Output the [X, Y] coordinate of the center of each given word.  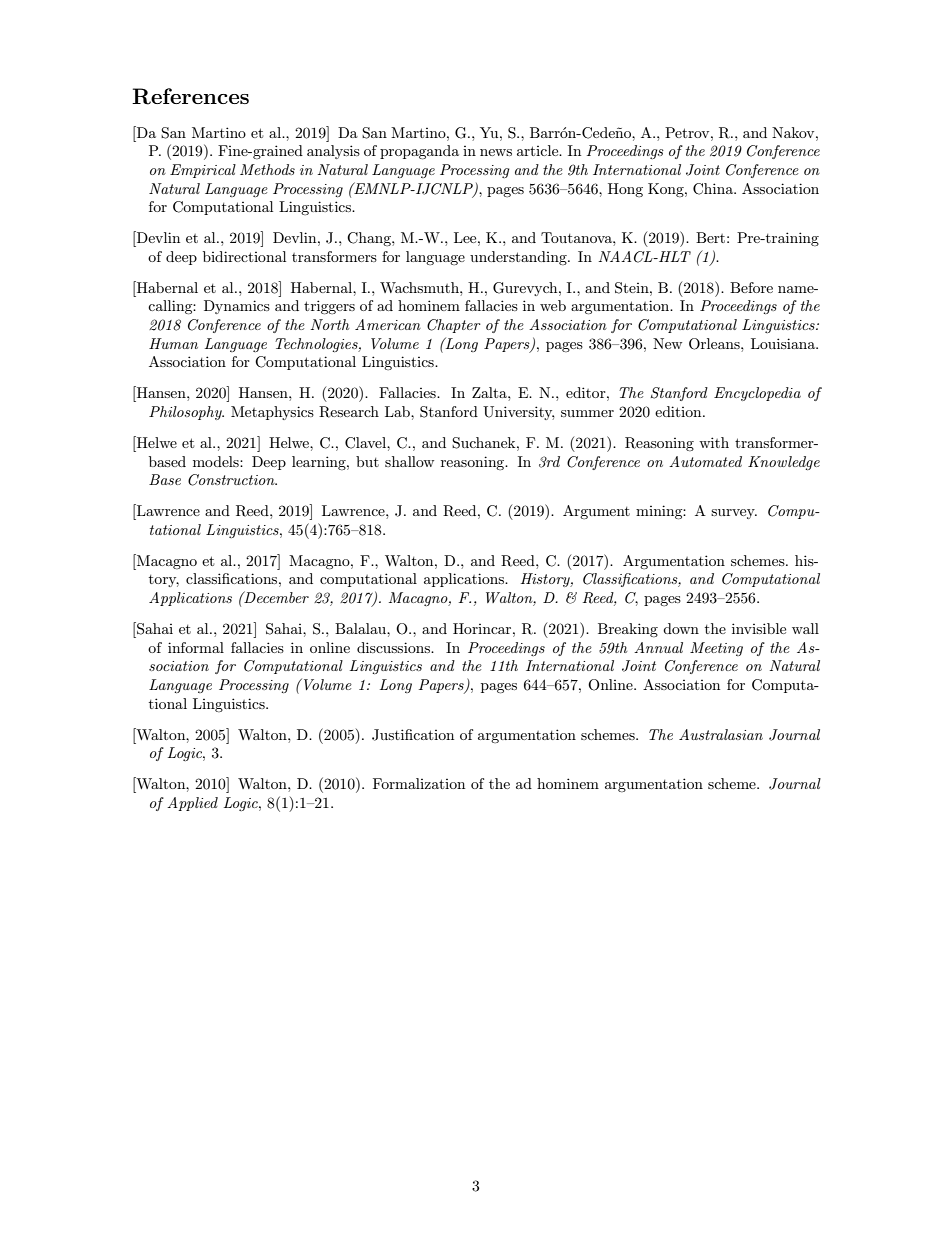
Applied [192, 804]
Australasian [721, 734]
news [496, 152]
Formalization [419, 783]
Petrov [688, 132]
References [190, 96]
